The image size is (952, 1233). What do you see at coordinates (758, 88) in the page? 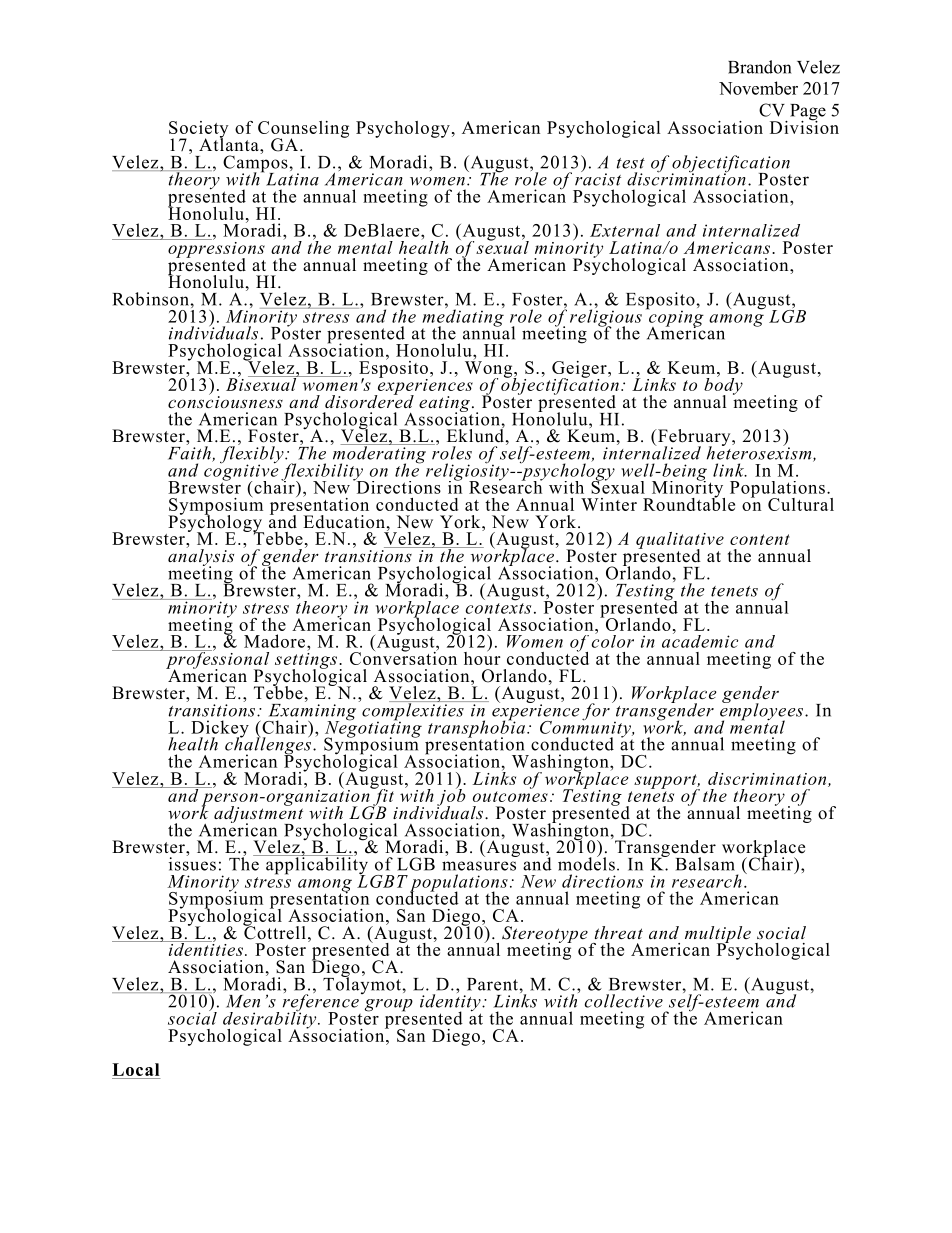
I see `November` at bounding box center [758, 88].
